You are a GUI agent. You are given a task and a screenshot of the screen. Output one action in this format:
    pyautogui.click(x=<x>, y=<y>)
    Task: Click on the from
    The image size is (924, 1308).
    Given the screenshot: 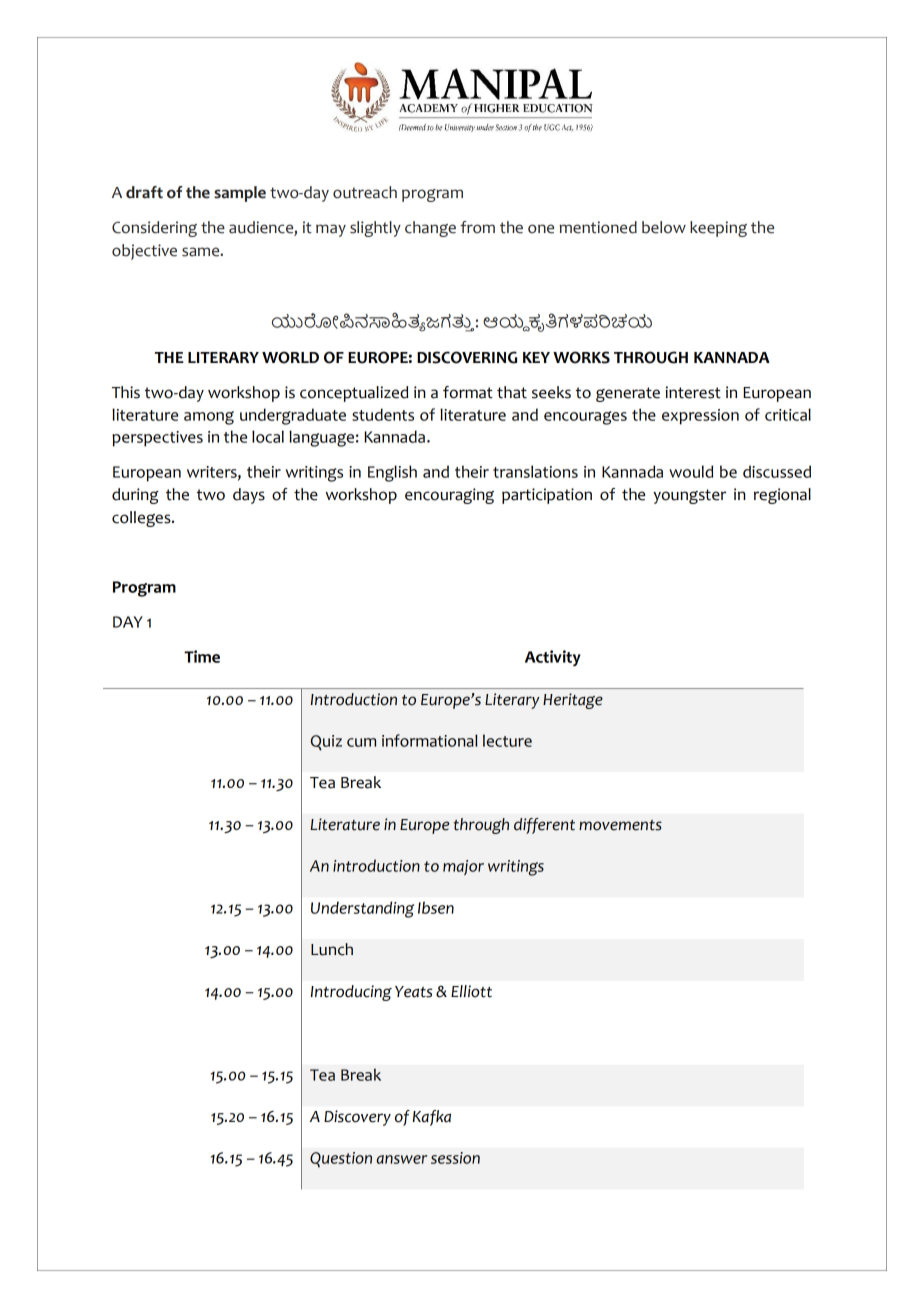 What is the action you would take?
    pyautogui.click(x=477, y=227)
